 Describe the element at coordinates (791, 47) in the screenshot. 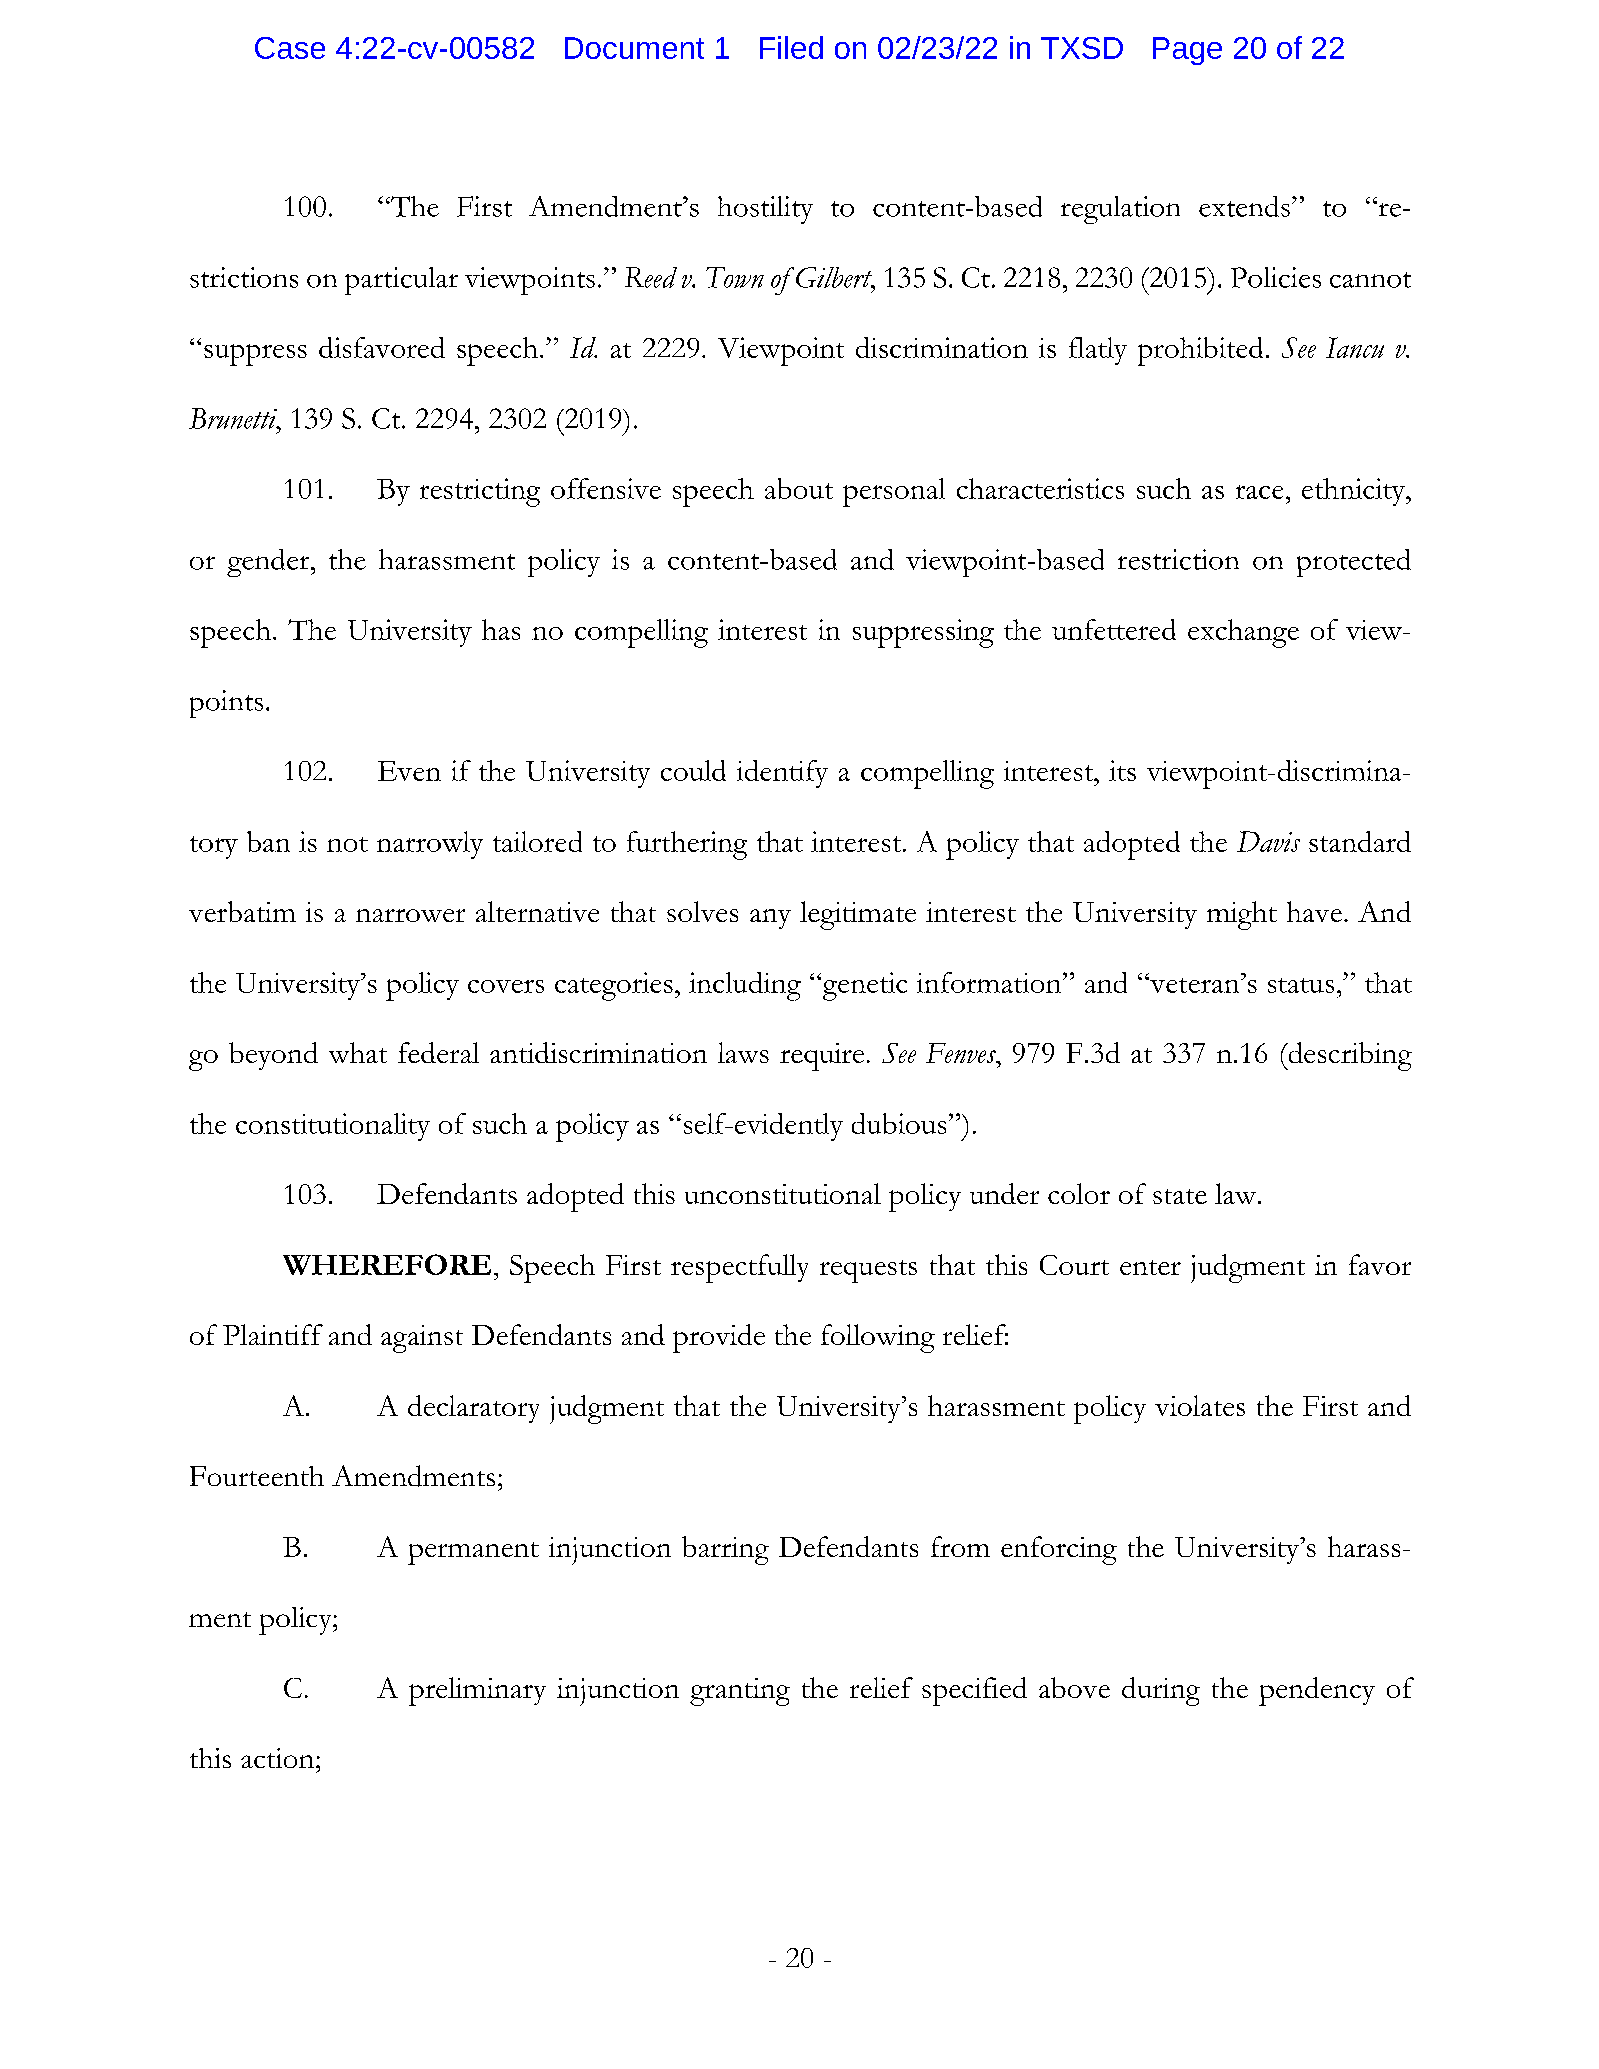

I see `Filed` at that location.
